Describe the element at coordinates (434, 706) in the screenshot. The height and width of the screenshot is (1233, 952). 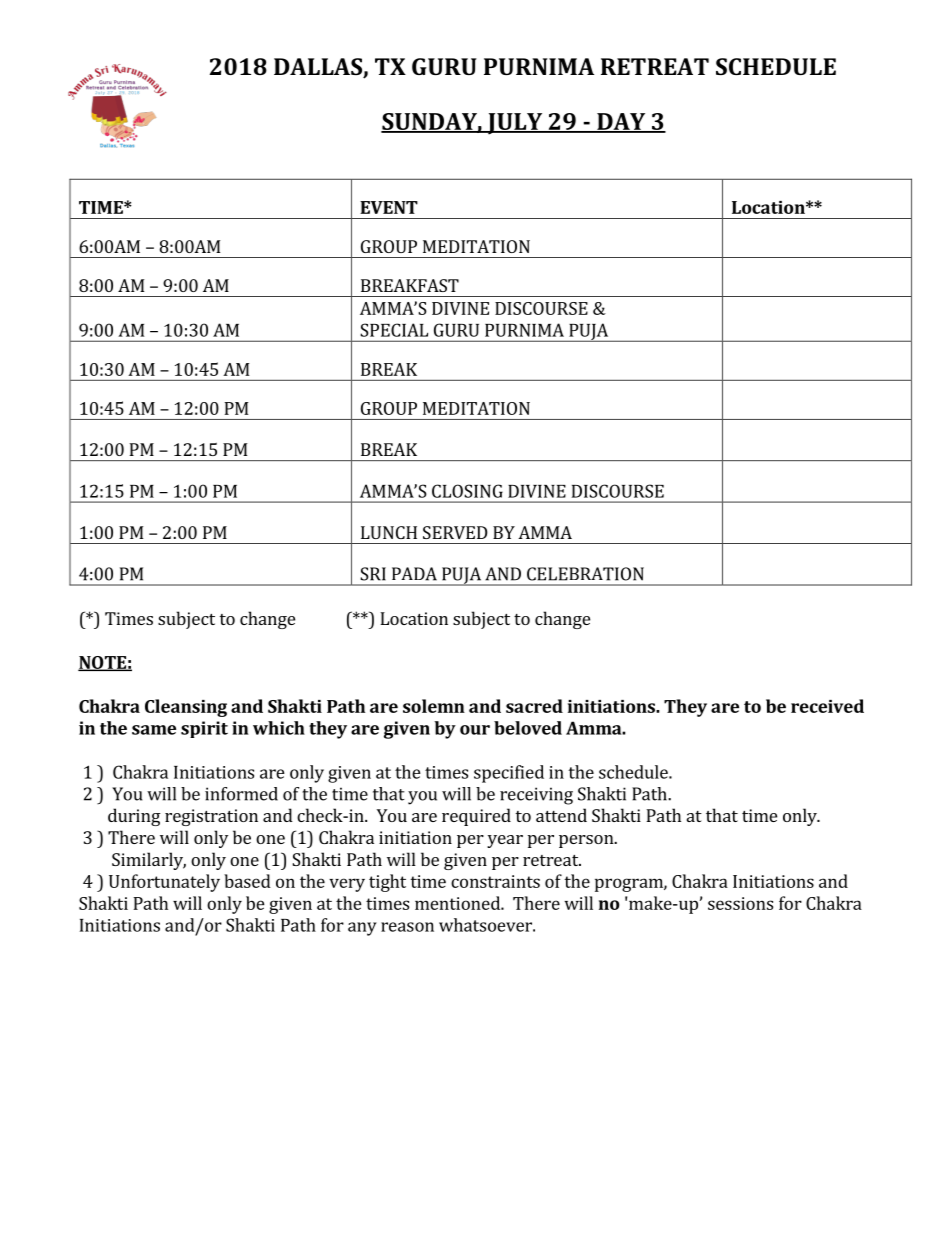
I see `solemn` at that location.
